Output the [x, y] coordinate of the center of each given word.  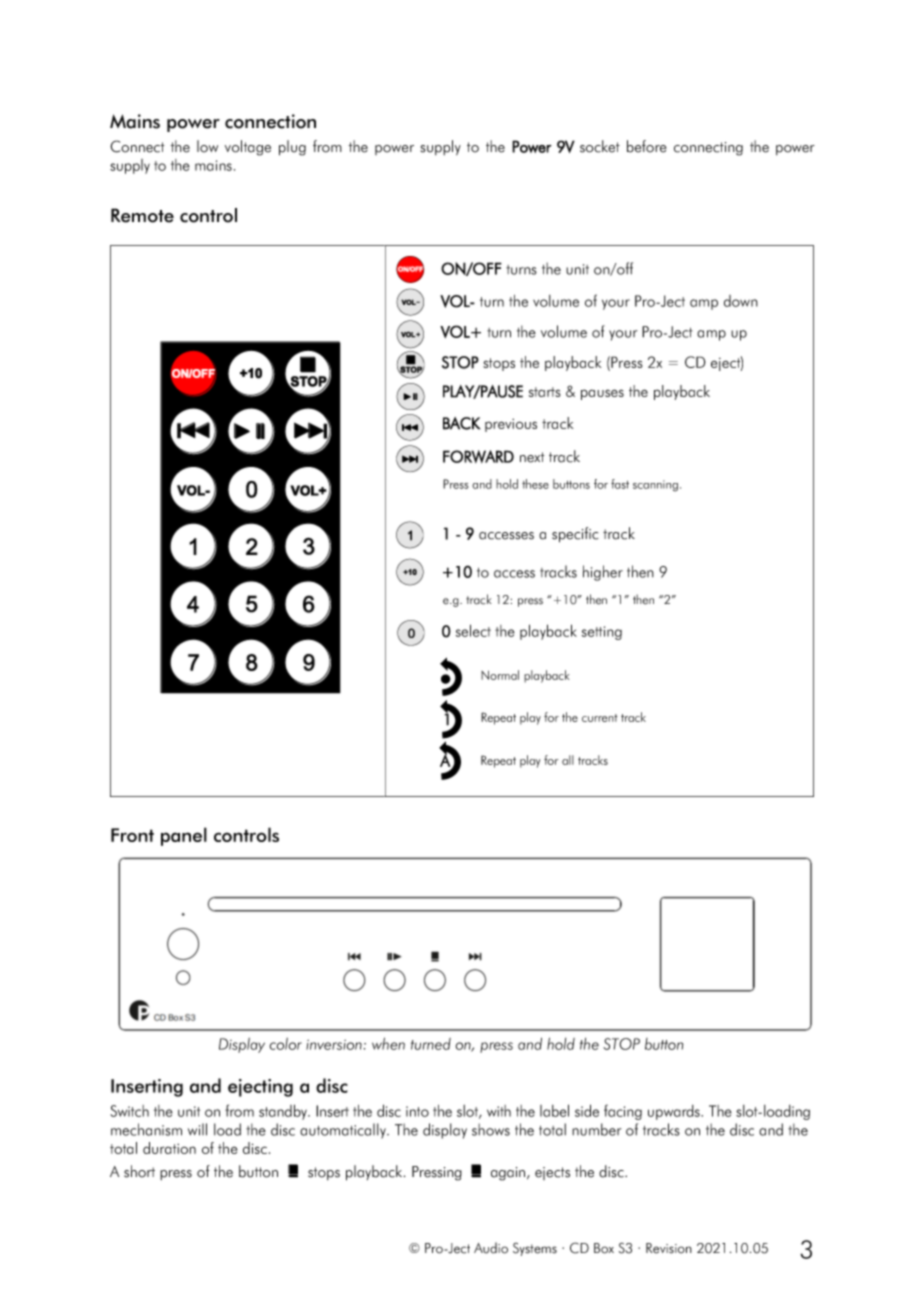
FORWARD [478, 456]
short [139, 1171]
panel [184, 836]
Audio [491, 1248]
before [646, 146]
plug [292, 148]
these [535, 484]
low [207, 146]
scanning [655, 486]
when [388, 1043]
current [599, 718]
